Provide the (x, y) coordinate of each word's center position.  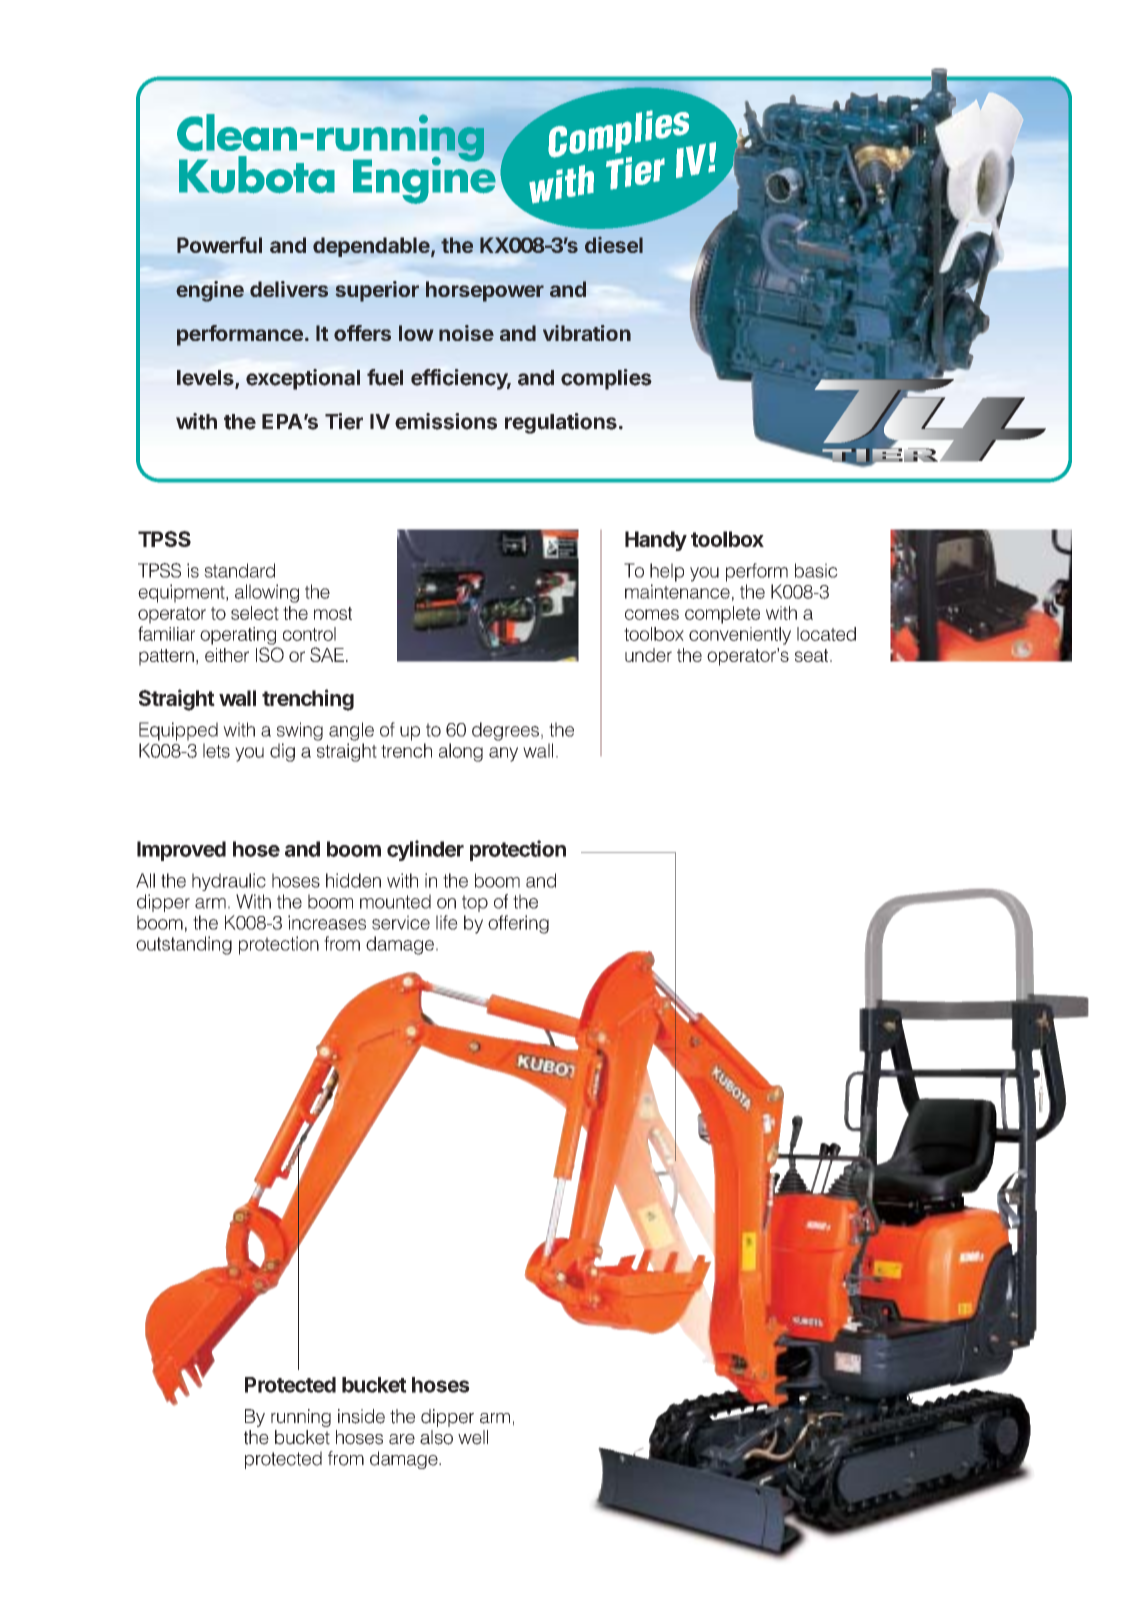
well (473, 1437)
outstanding (184, 945)
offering (518, 924)
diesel (614, 245)
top (475, 903)
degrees (505, 731)
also (436, 1437)
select (255, 613)
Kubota (257, 175)
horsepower (485, 291)
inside (361, 1416)
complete (722, 615)
